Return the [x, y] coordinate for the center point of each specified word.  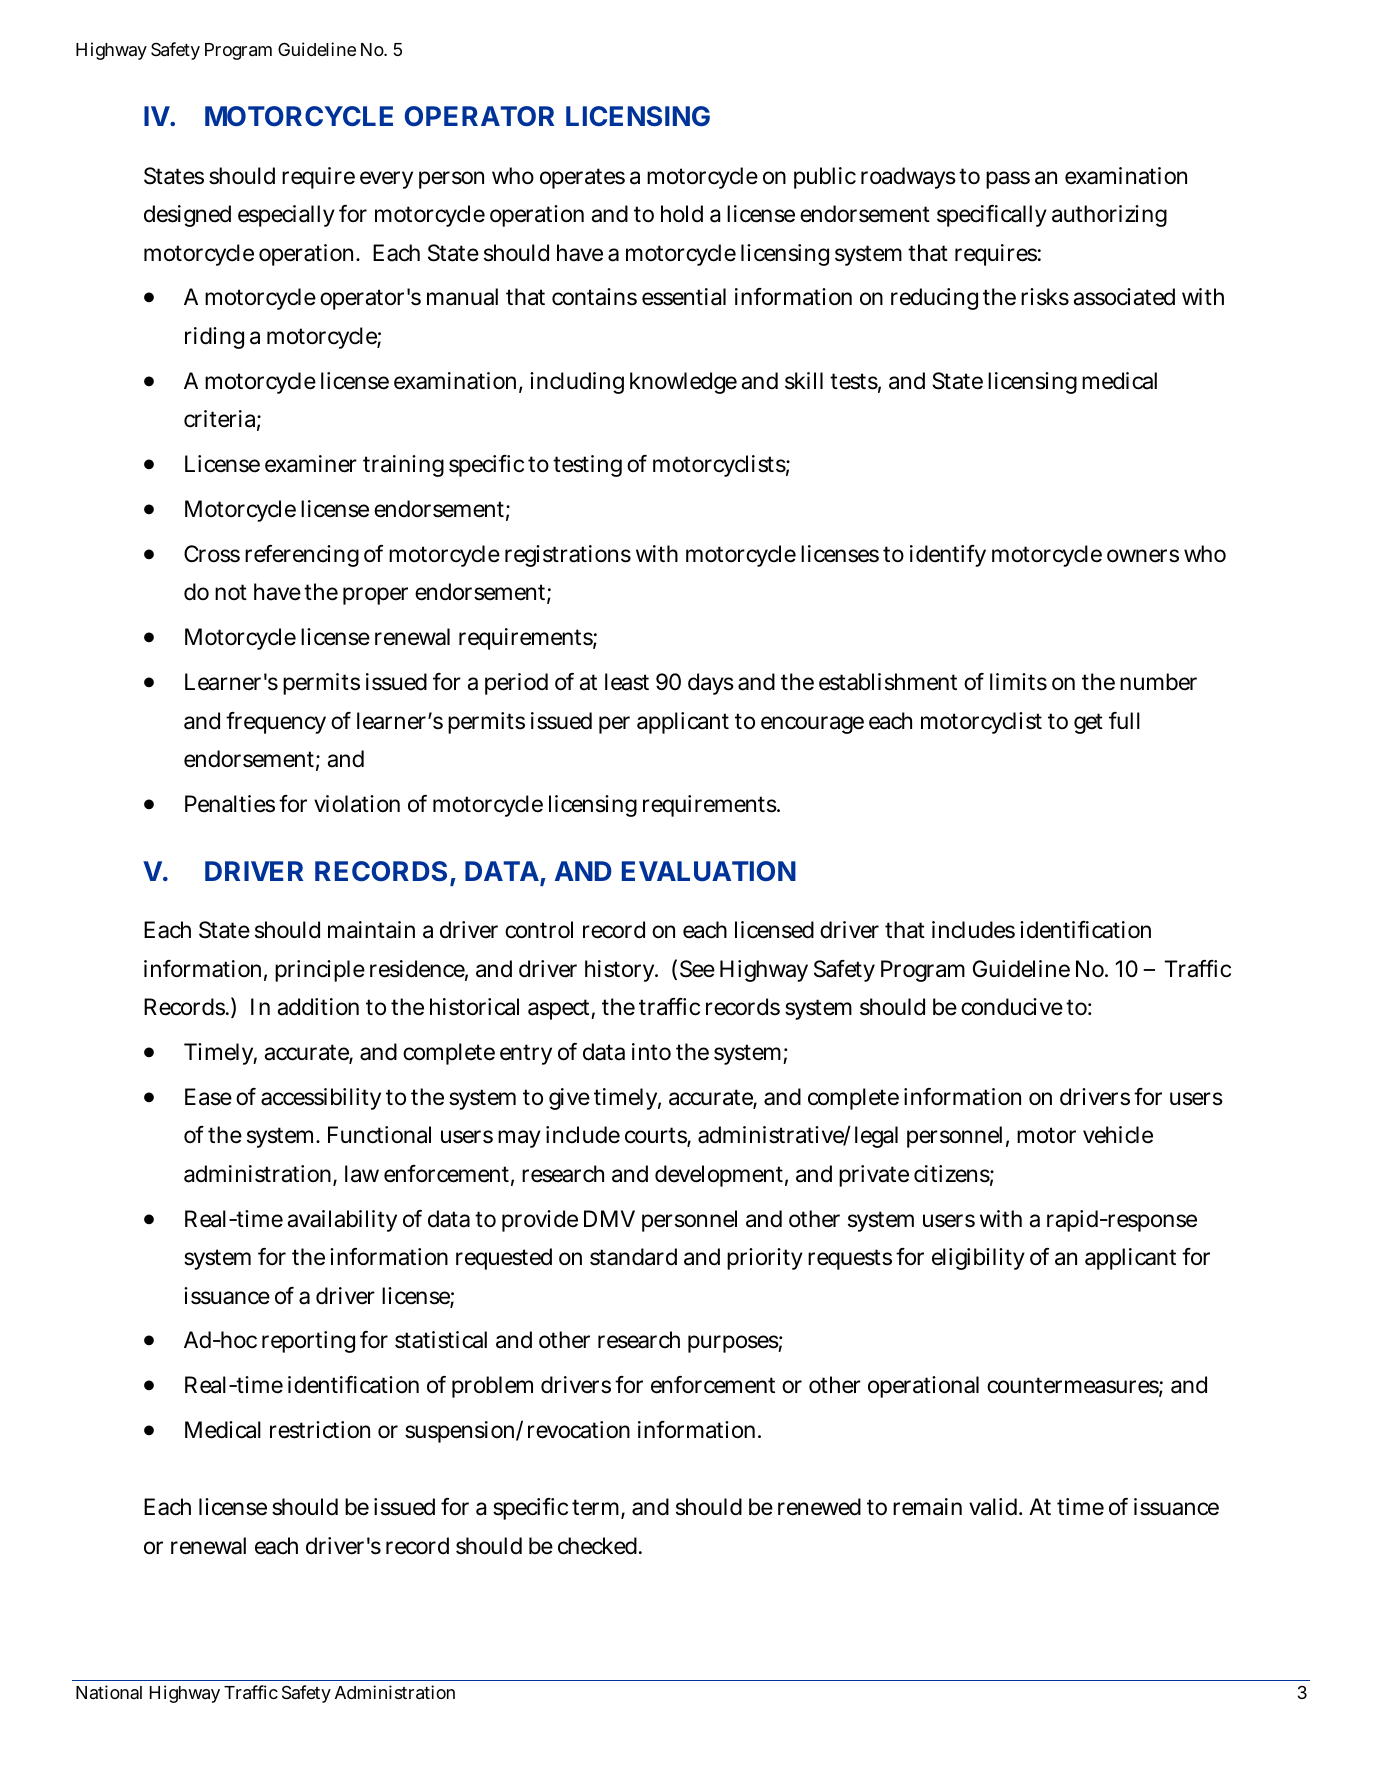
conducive [1012, 1007]
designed [187, 216]
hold [682, 214]
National [109, 1692]
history [621, 971]
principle [320, 971]
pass [1008, 180]
